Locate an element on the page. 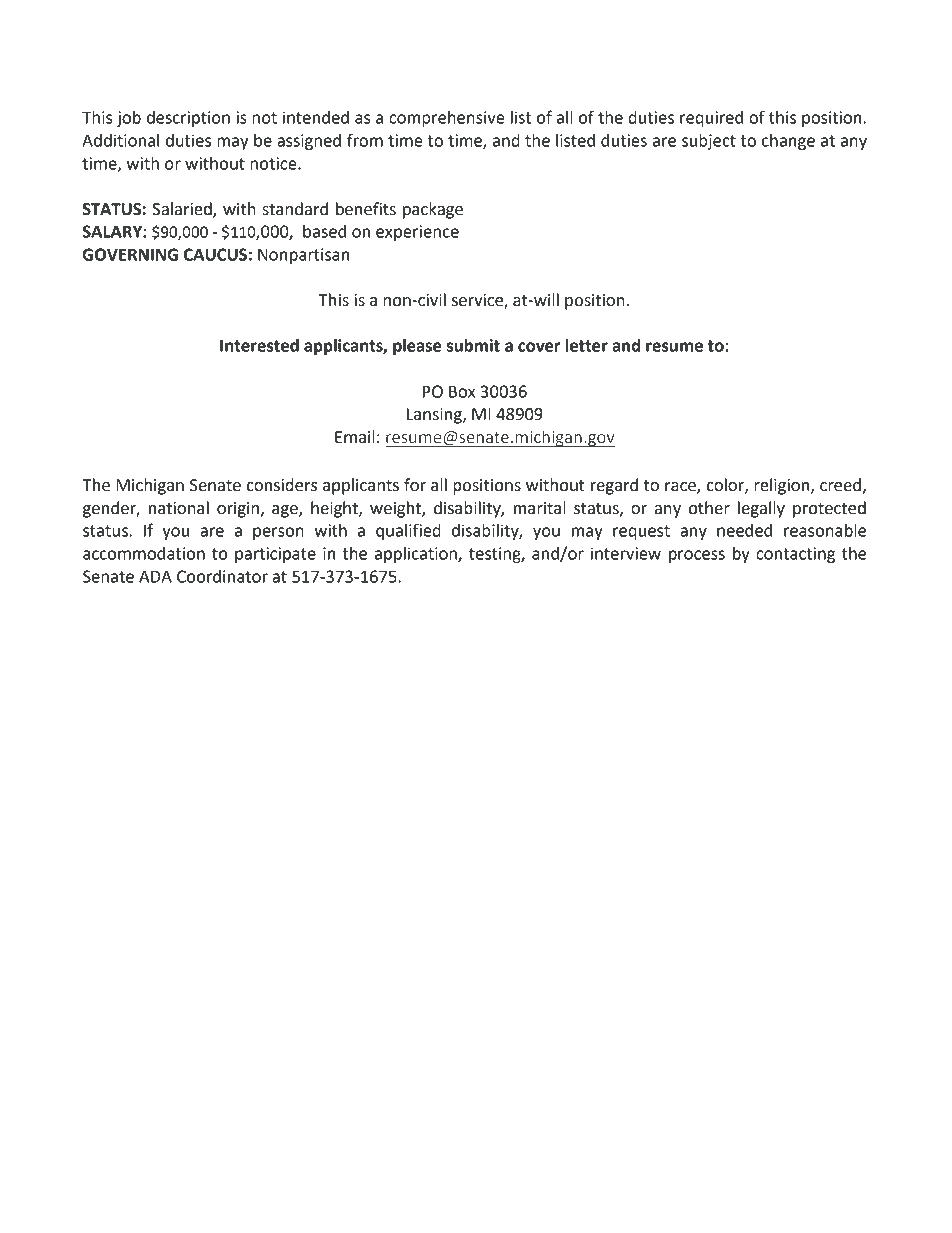  contacting is located at coordinates (795, 555).
